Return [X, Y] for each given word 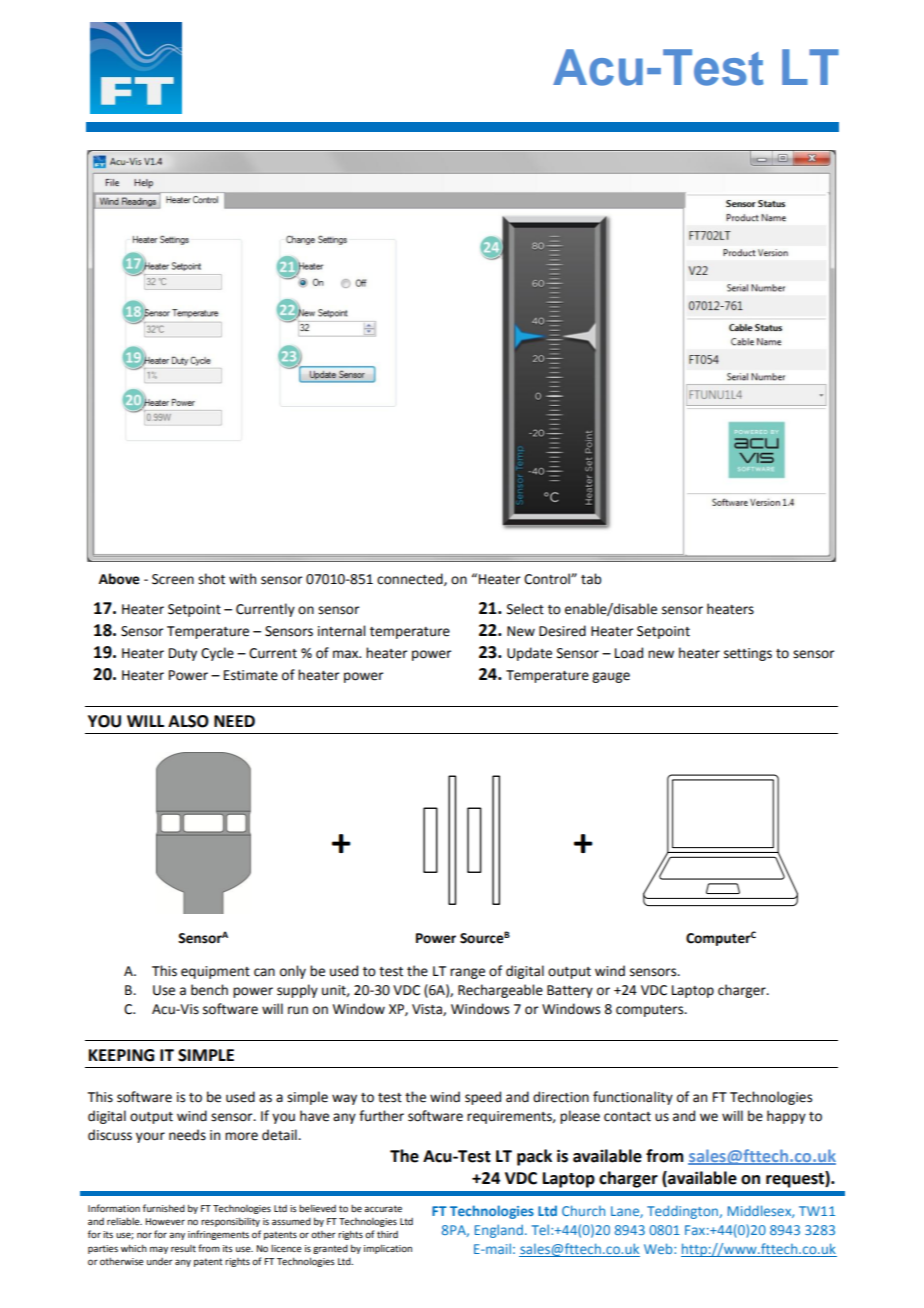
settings [748, 654]
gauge [611, 677]
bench [209, 990]
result [183, 1248]
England [499, 1231]
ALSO [188, 721]
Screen [173, 579]
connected [411, 579]
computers [651, 1011]
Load [629, 653]
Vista [428, 1010]
